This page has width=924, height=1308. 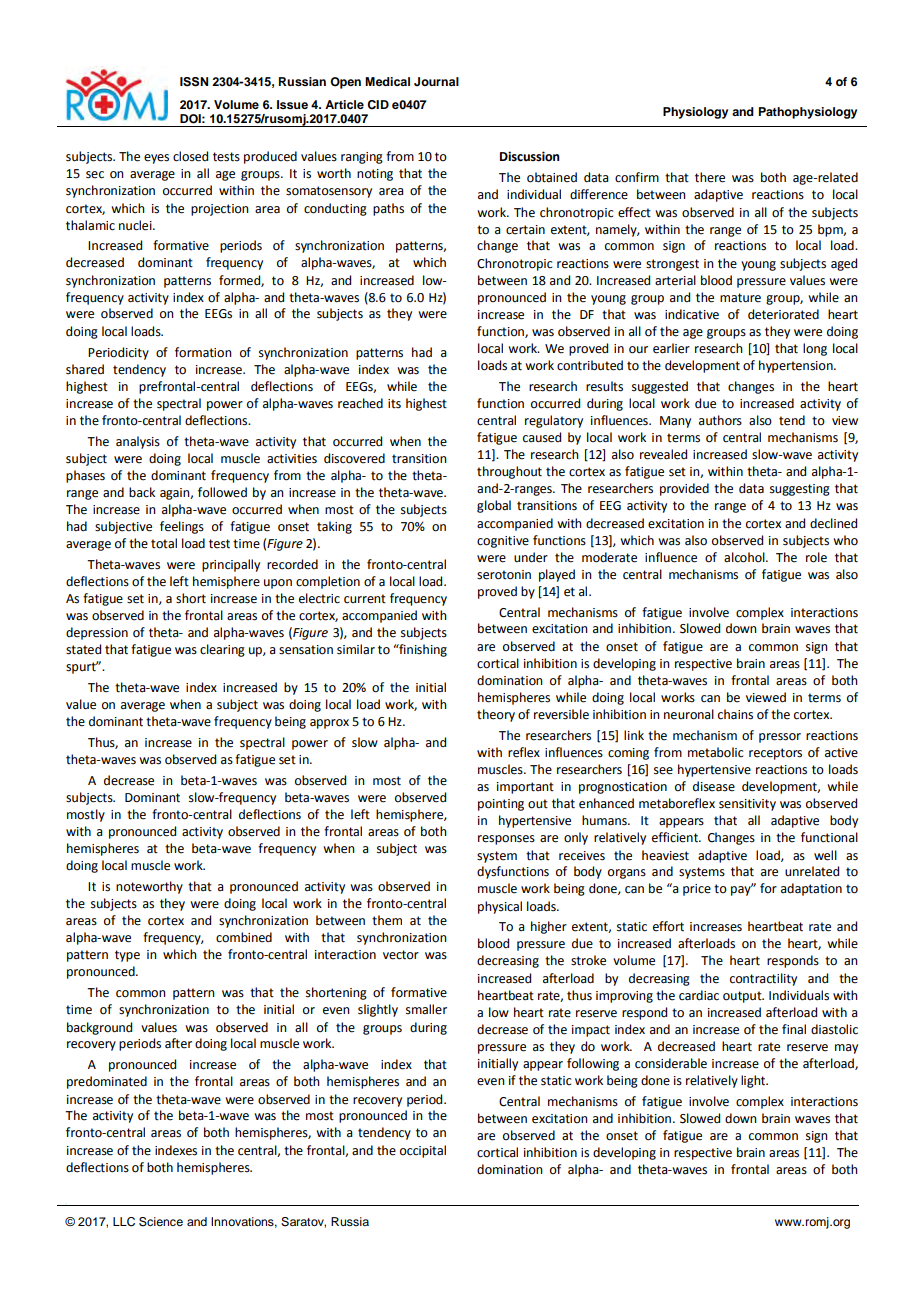 What do you see at coordinates (800, 490) in the page?
I see `suggesting` at bounding box center [800, 490].
